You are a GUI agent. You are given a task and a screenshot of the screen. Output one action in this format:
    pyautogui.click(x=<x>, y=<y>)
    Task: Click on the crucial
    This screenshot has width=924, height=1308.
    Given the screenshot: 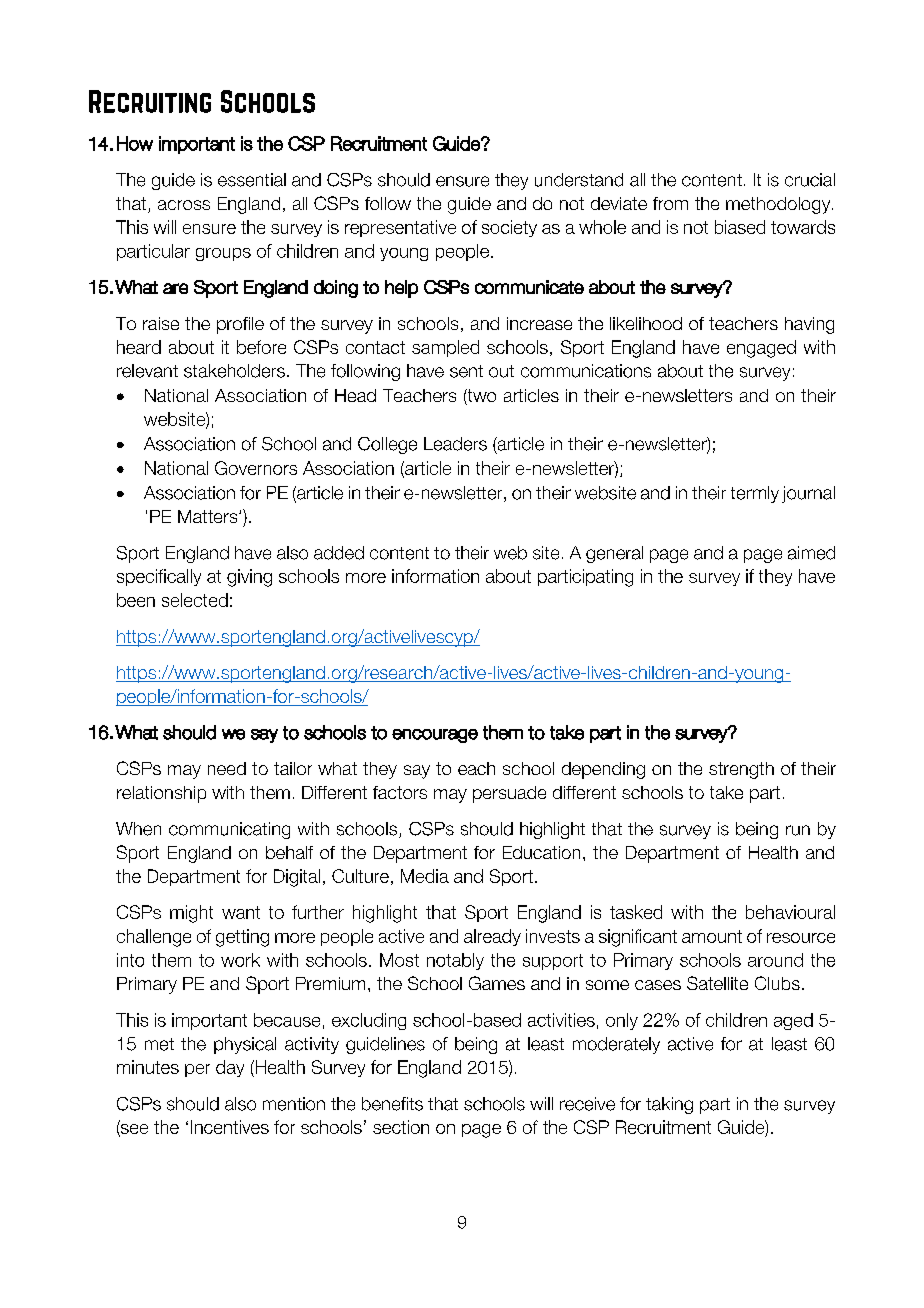 What is the action you would take?
    pyautogui.click(x=810, y=180)
